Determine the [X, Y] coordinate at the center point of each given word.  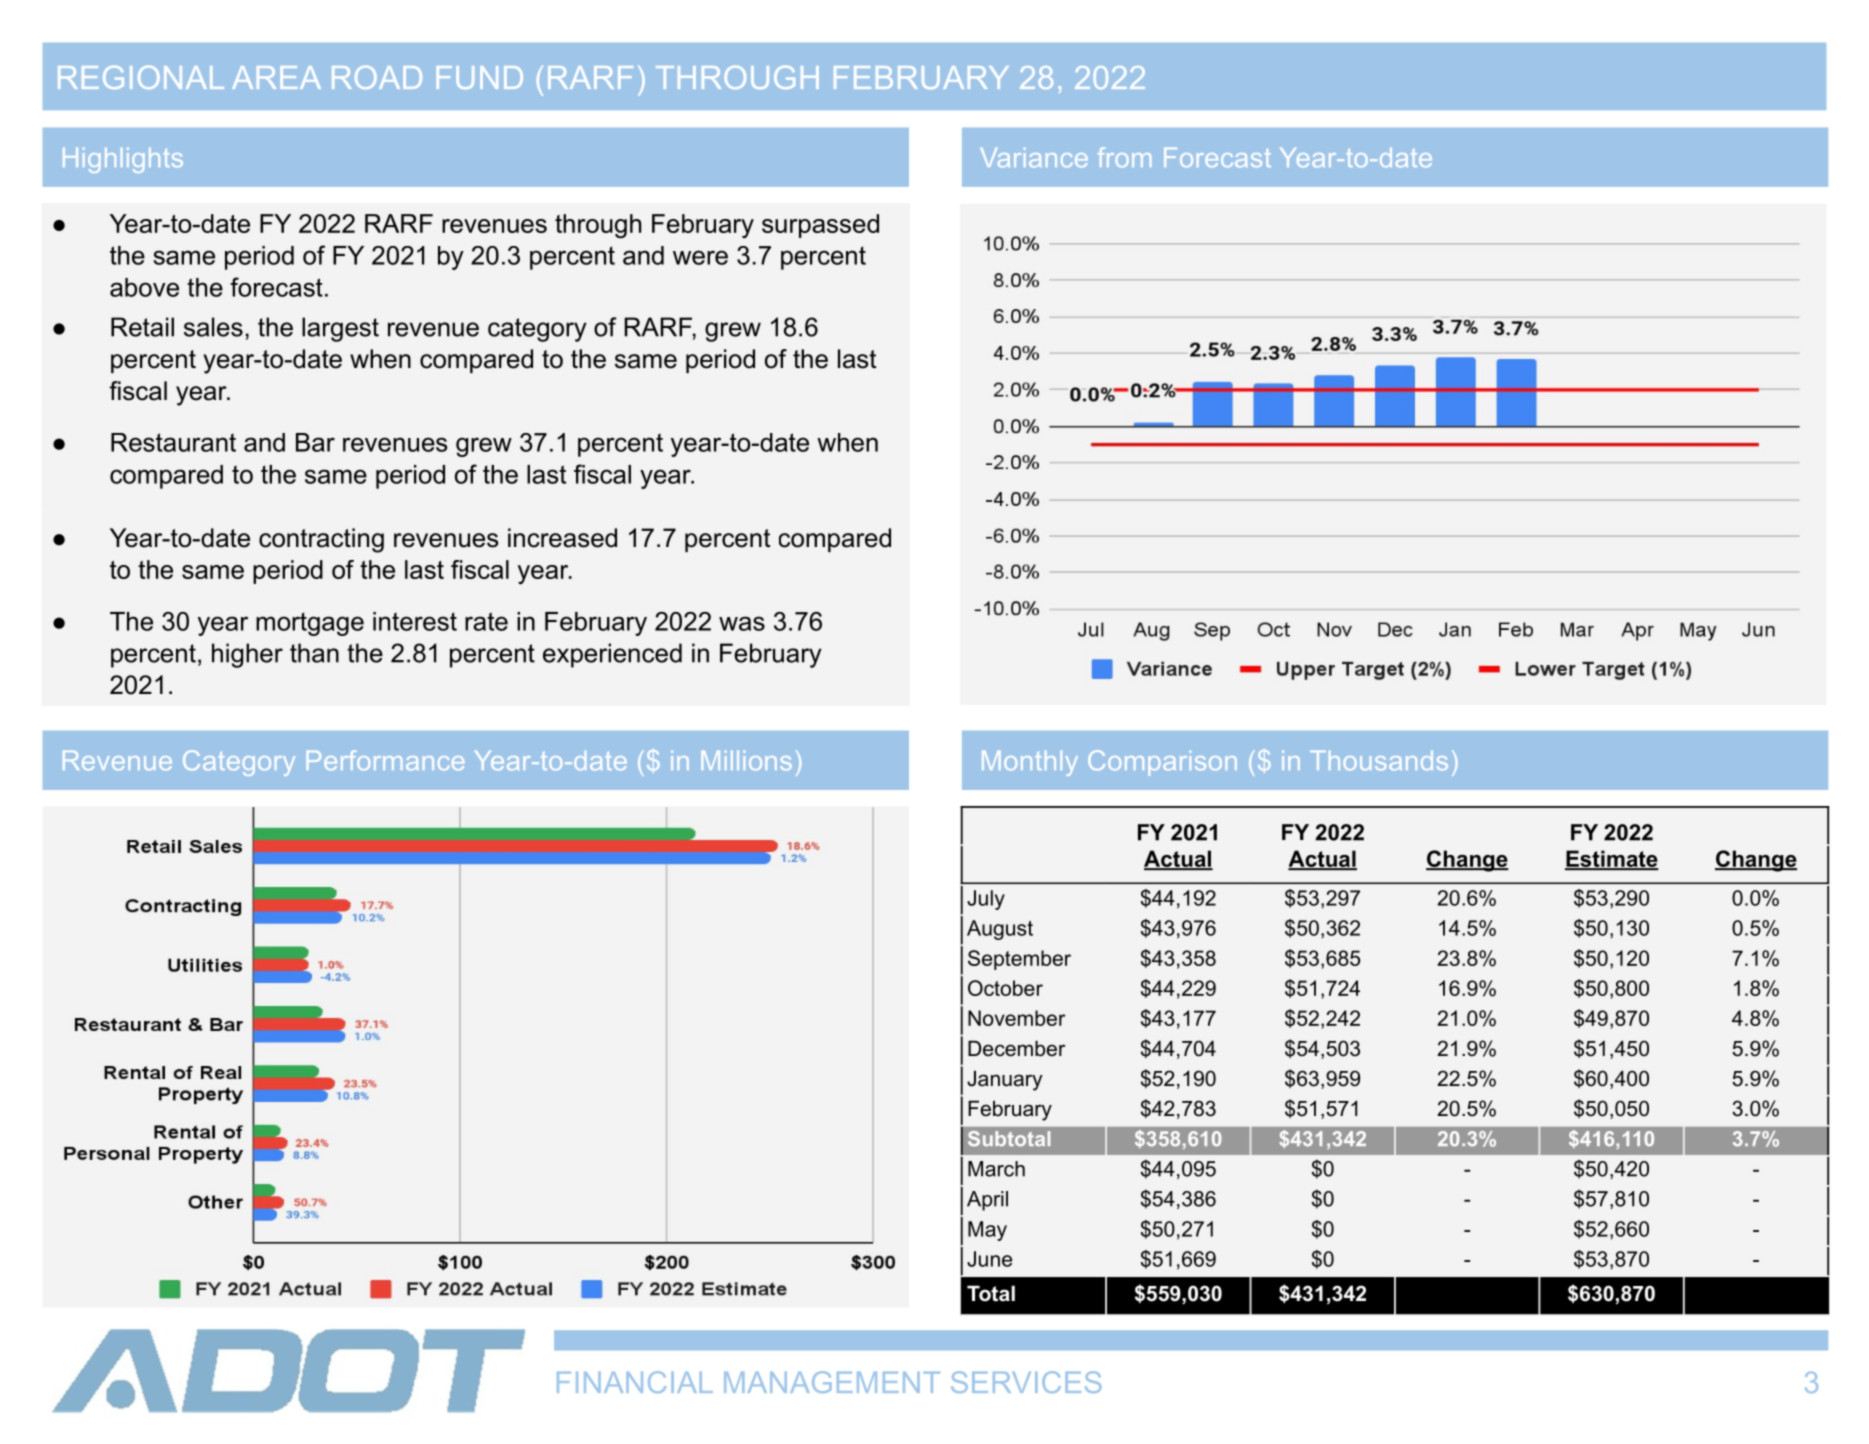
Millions [746, 760]
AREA [276, 77]
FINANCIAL [635, 1382]
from [1124, 157]
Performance [385, 760]
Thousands [1379, 760]
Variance [1034, 157]
